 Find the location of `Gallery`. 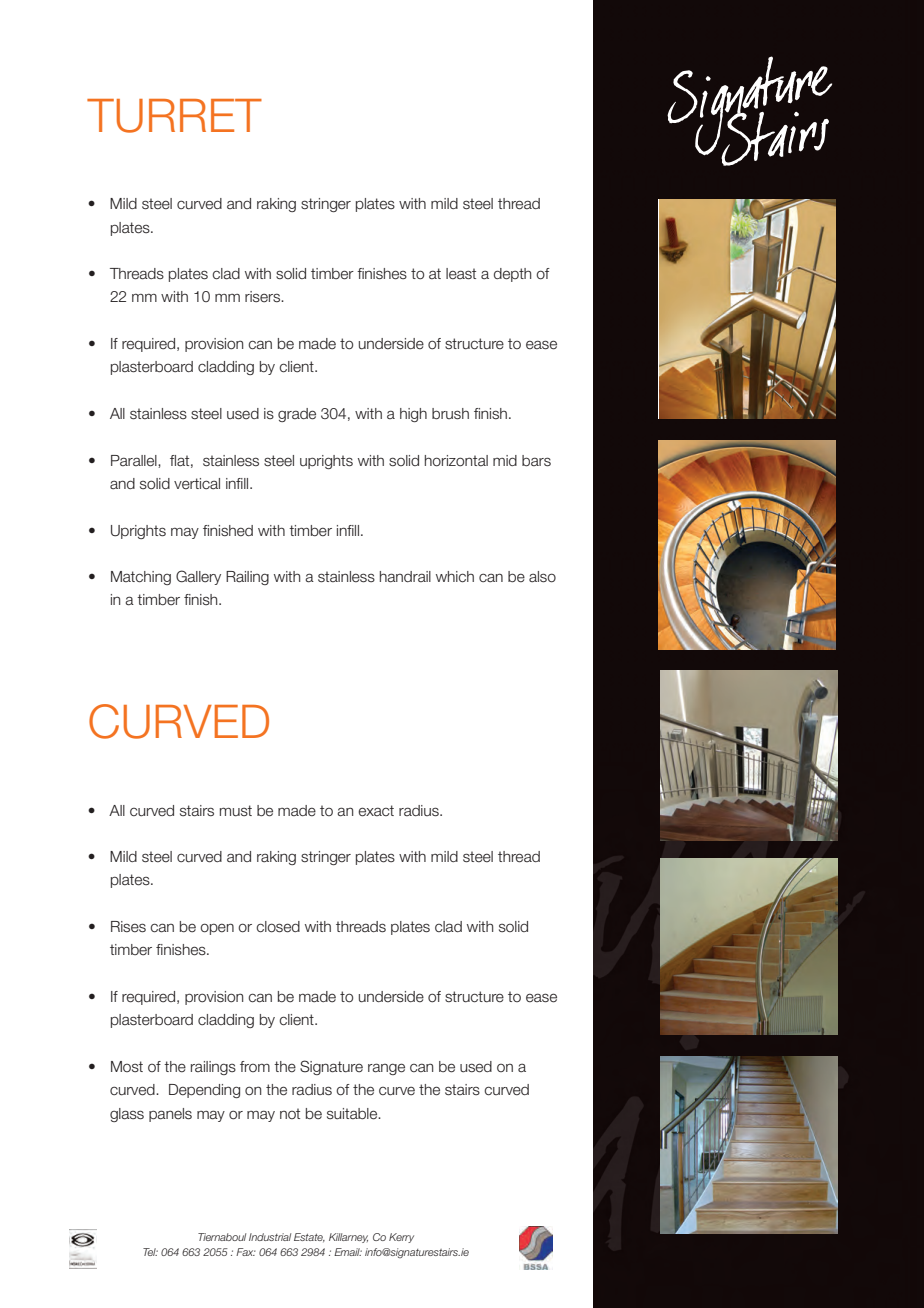

Gallery is located at coordinates (198, 577).
